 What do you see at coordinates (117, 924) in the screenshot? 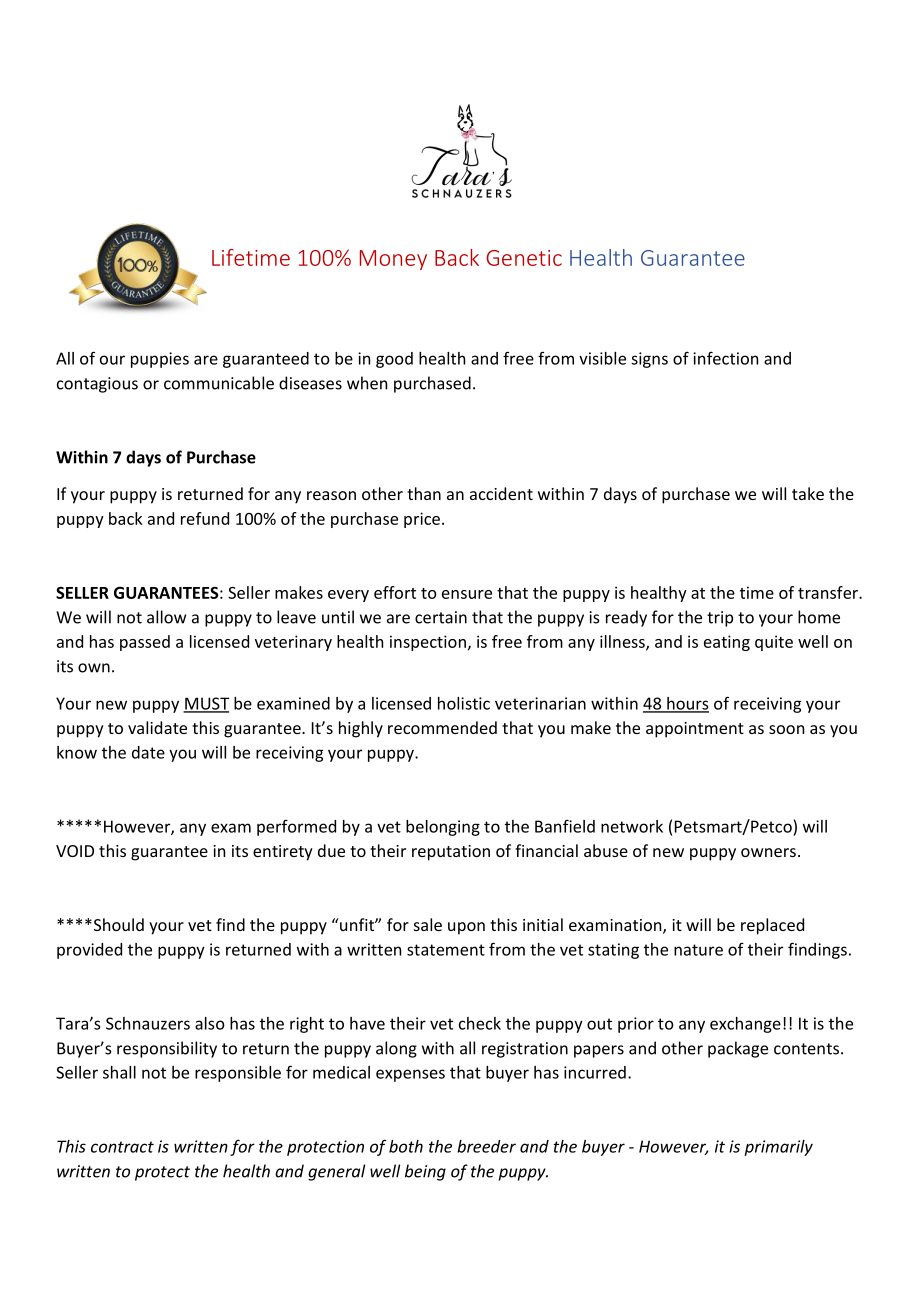
I see `Should` at bounding box center [117, 924].
